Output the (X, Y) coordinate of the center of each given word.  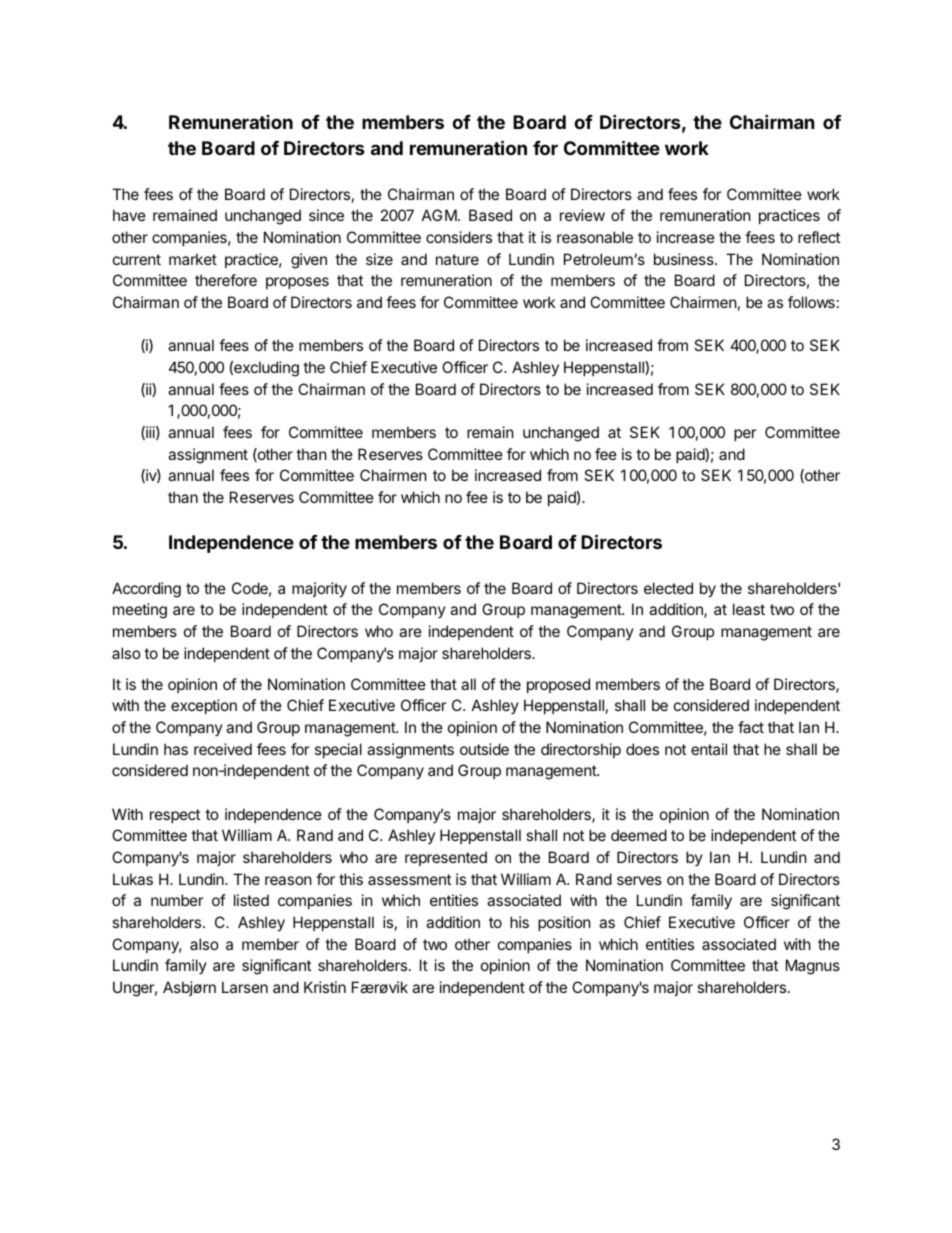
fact (751, 727)
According (146, 590)
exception (204, 706)
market (193, 259)
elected (668, 588)
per (745, 435)
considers (459, 237)
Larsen (245, 987)
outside (484, 749)
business (685, 259)
